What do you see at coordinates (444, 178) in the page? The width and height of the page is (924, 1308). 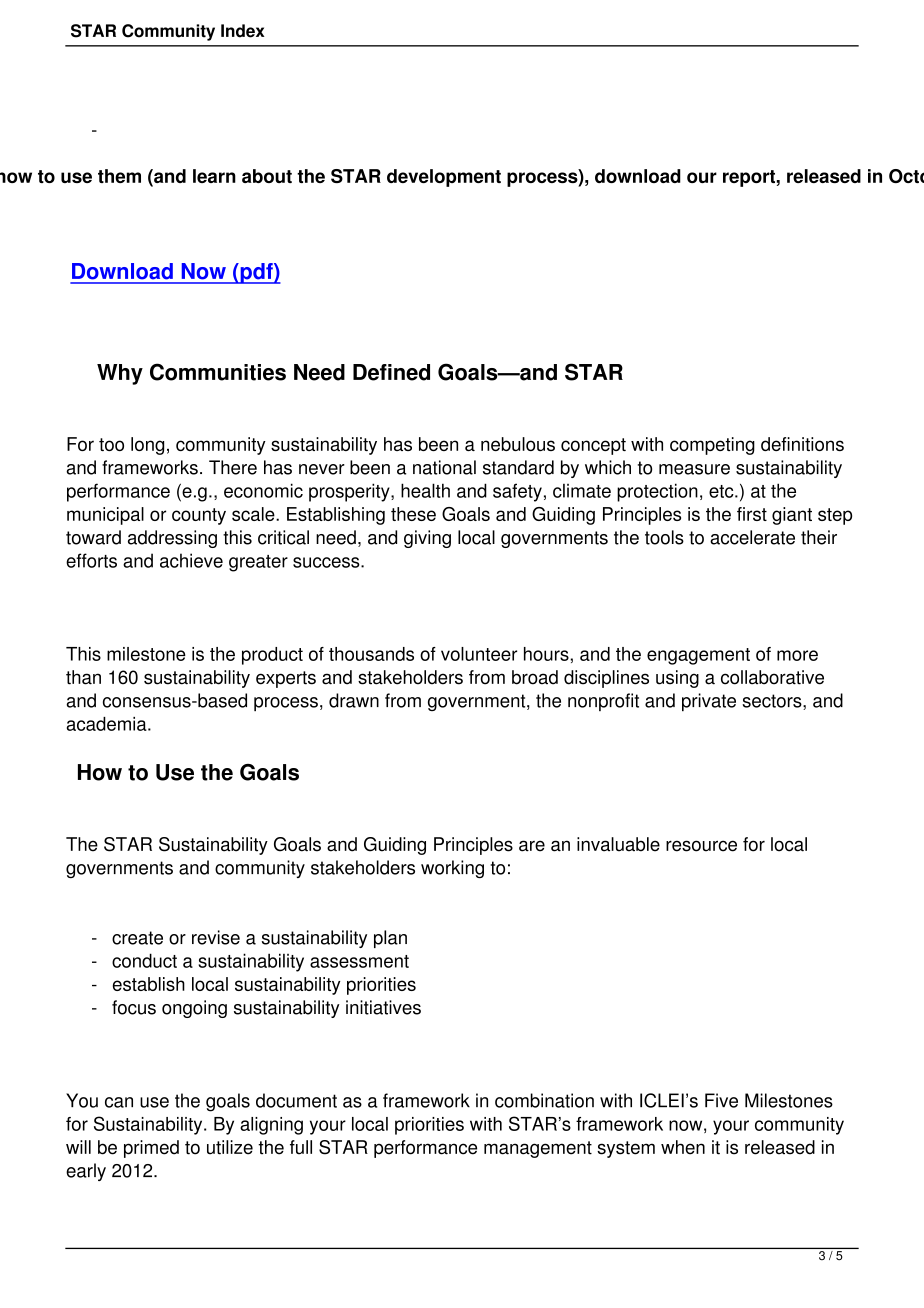 I see `development` at bounding box center [444, 178].
